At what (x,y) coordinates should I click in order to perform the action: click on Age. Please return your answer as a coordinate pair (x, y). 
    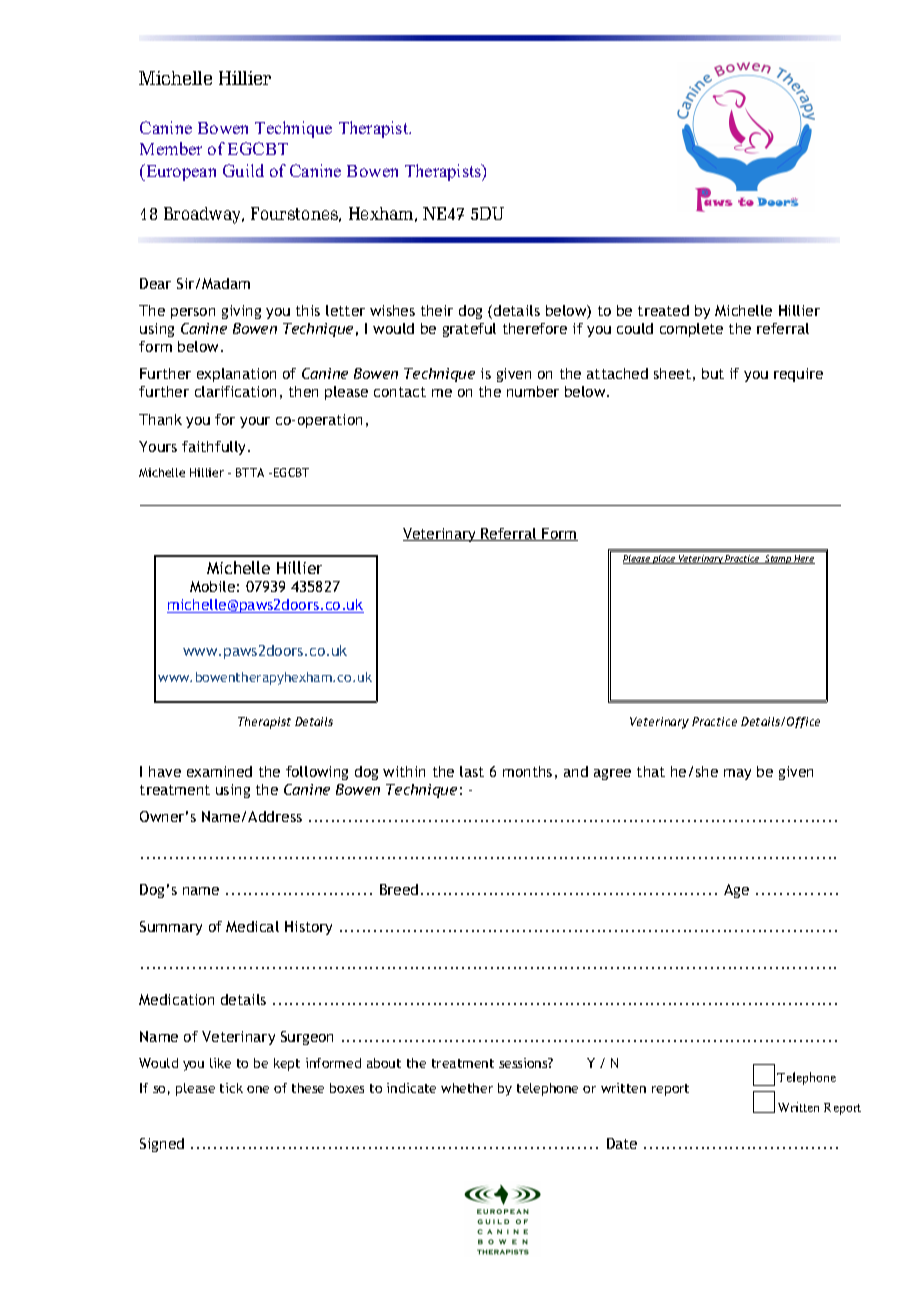
    Looking at the image, I should click on (736, 891).
